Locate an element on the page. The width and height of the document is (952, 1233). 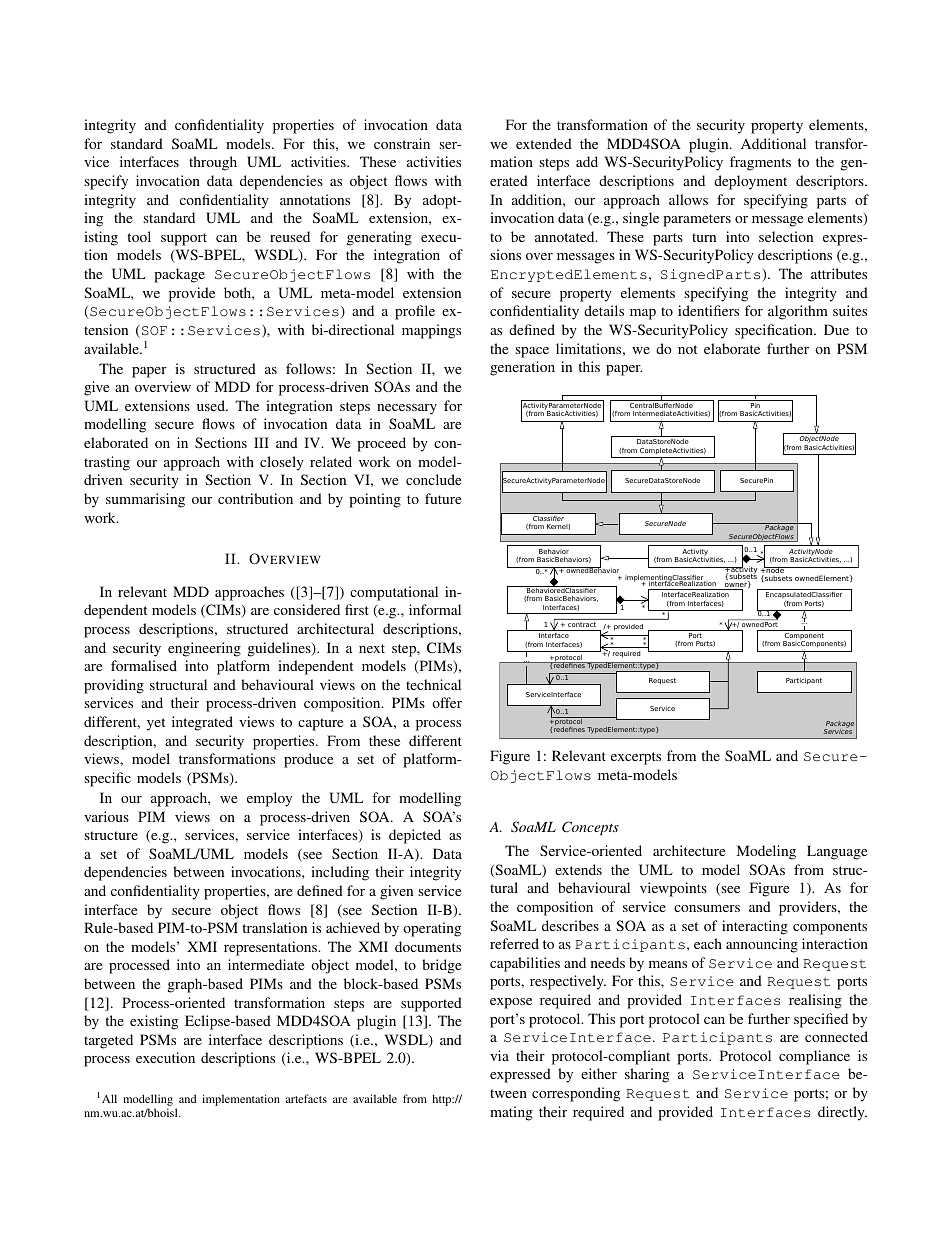
architecture is located at coordinates (689, 850).
